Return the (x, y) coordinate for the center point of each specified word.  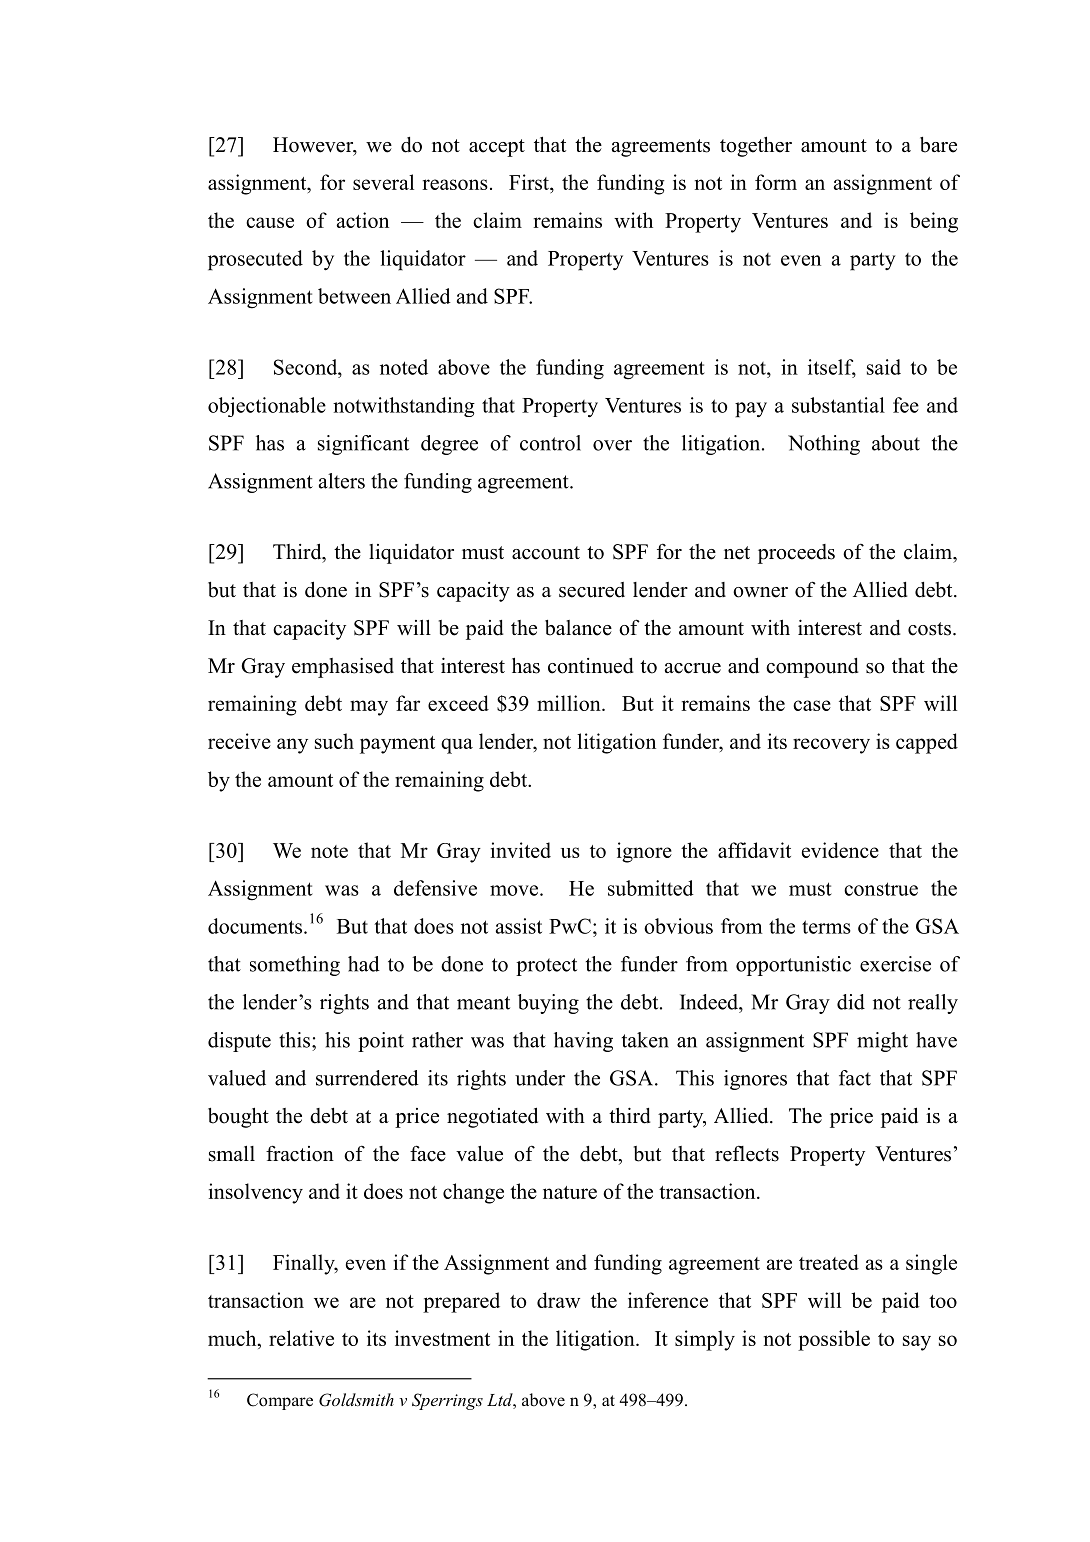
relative (301, 1338)
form (776, 182)
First (530, 182)
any (292, 746)
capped (927, 743)
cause (270, 222)
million (570, 703)
